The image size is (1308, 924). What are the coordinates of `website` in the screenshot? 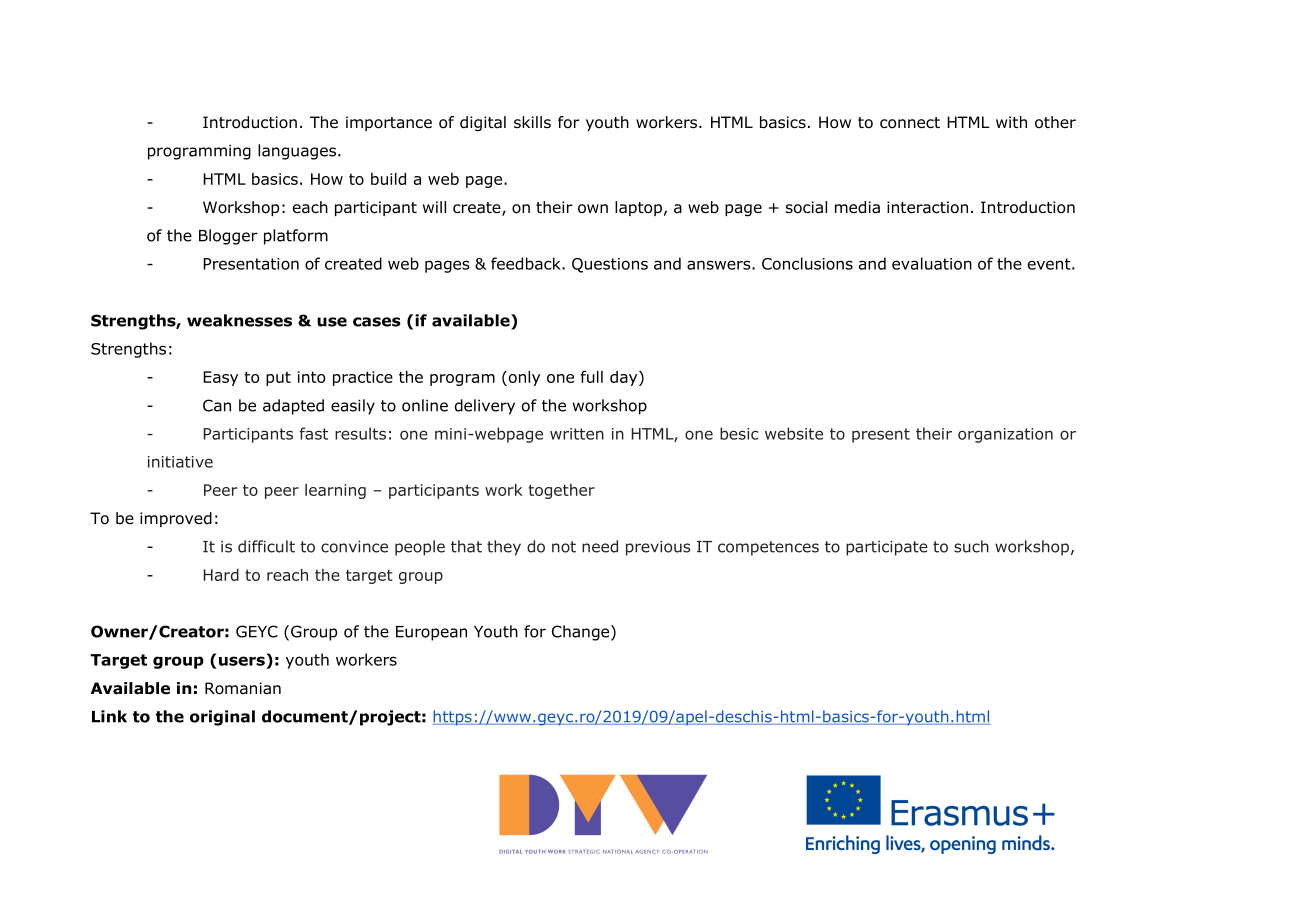 It's located at (794, 433).
